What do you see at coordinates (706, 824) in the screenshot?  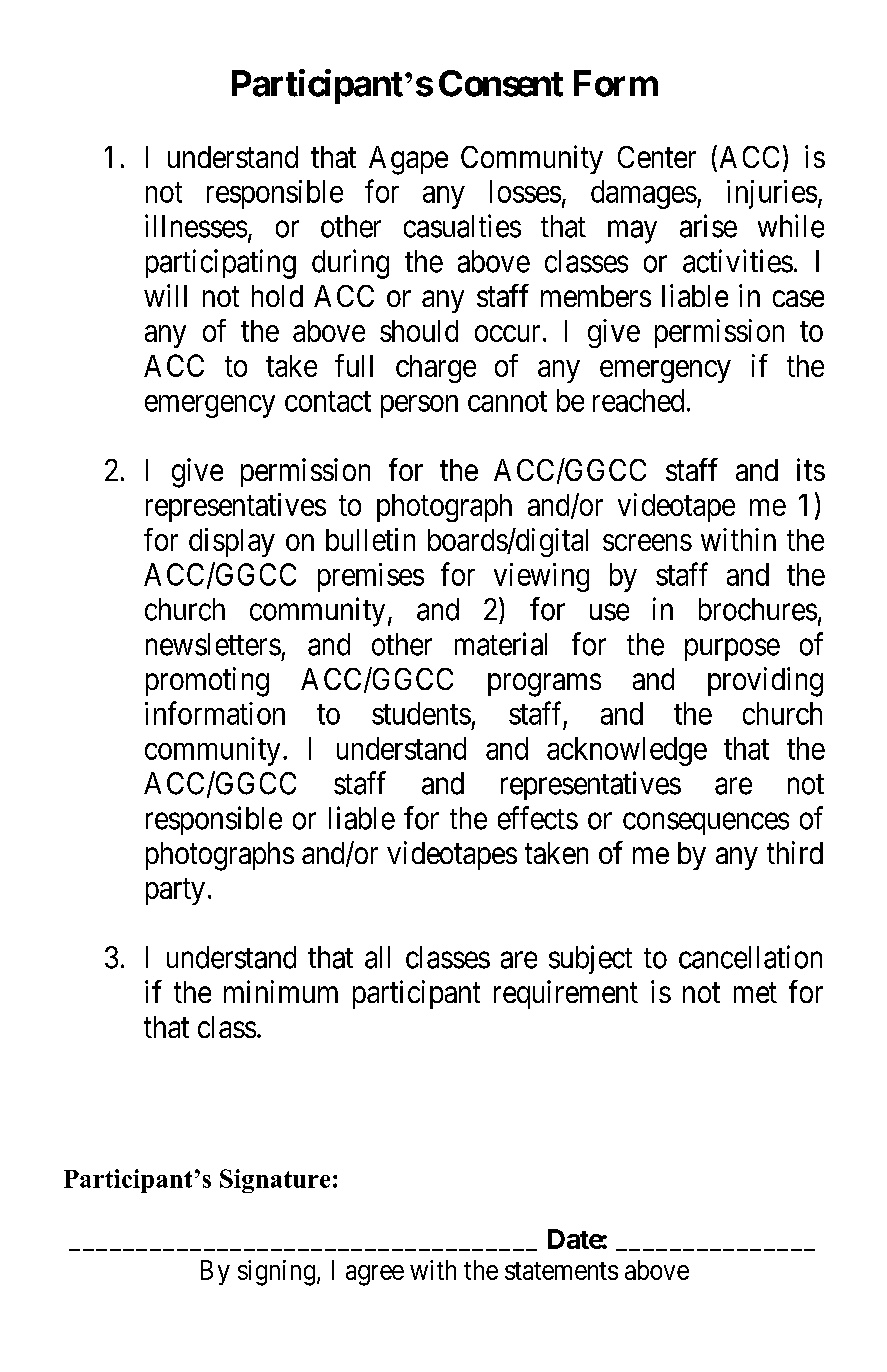 I see `consequences` at bounding box center [706, 824].
